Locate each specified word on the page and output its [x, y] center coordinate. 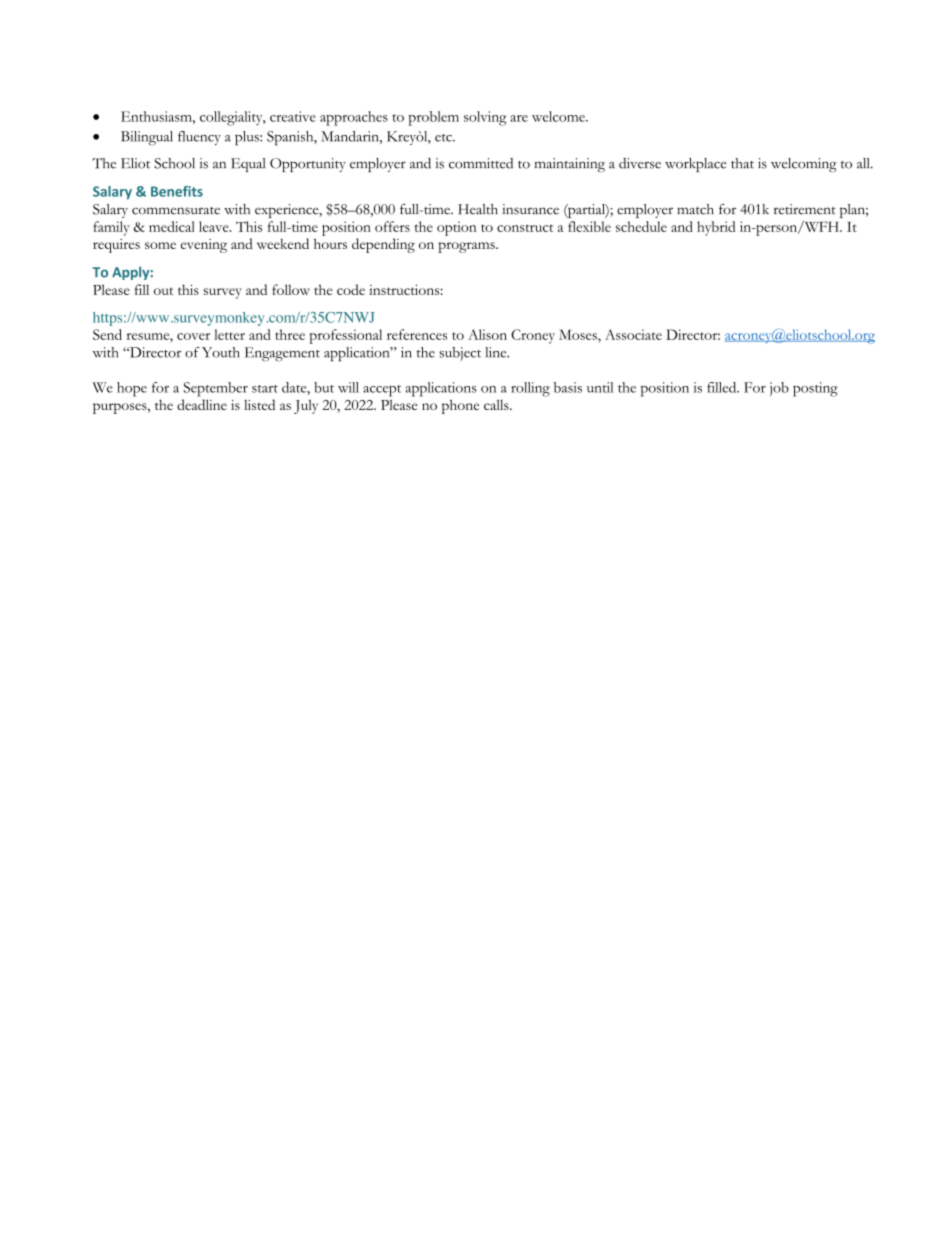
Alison [487, 334]
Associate [633, 334]
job [779, 389]
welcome [559, 116]
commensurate [176, 211]
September [215, 389]
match [695, 209]
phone [460, 406]
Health [478, 209]
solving [485, 118]
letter [229, 334]
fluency [199, 138]
